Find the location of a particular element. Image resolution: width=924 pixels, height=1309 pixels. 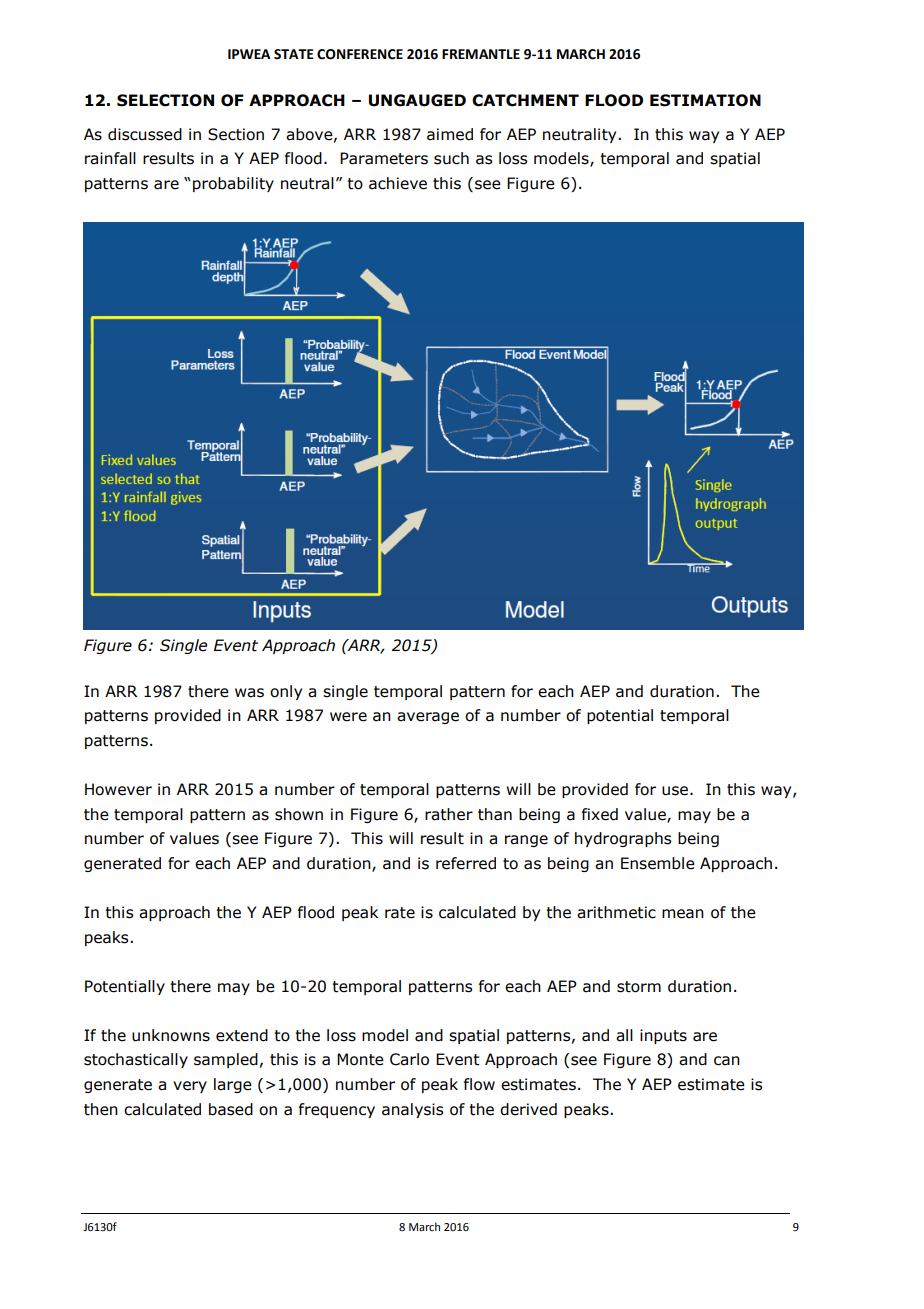

SELECTION is located at coordinates (165, 100).
